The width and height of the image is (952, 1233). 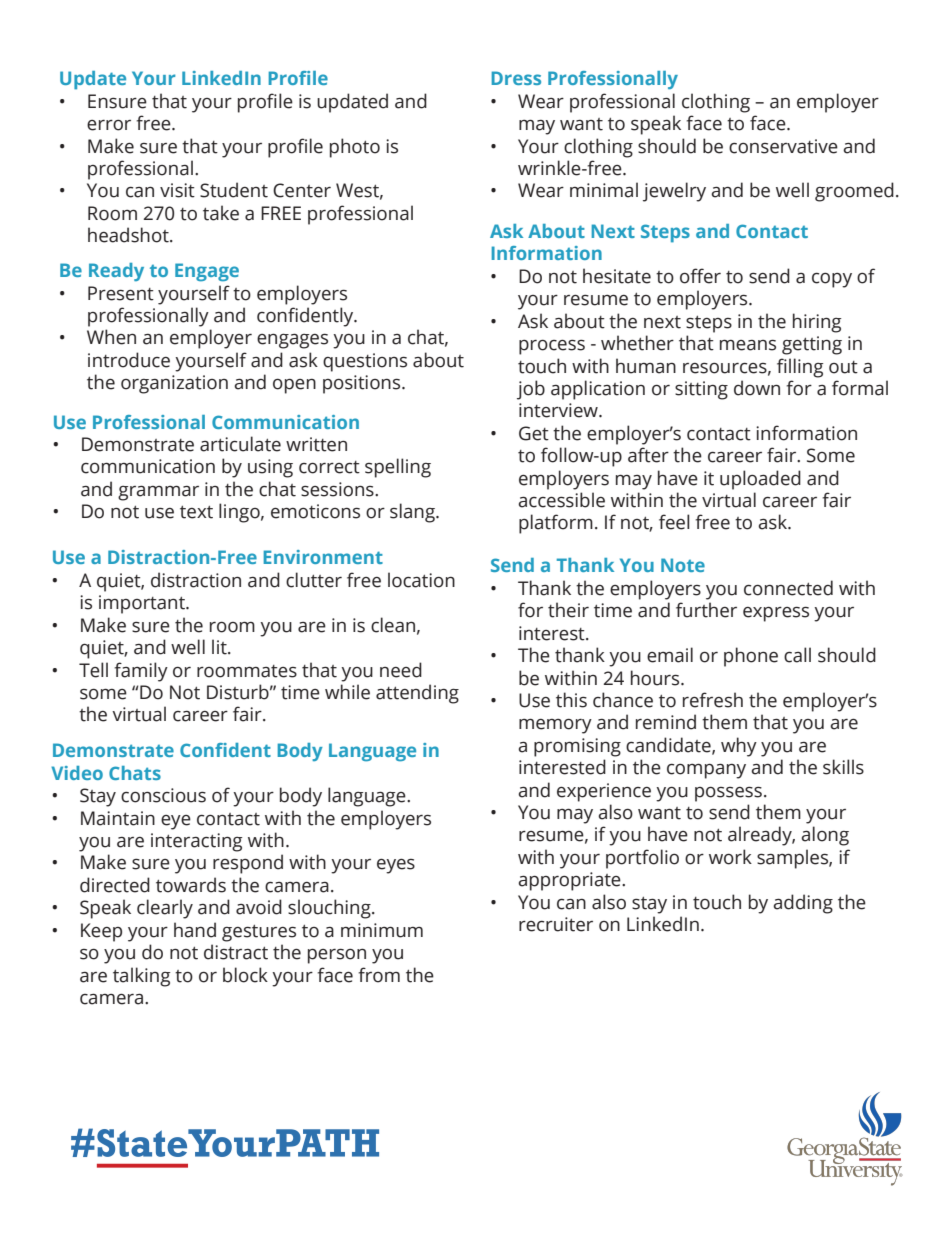 I want to click on need, so click(x=401, y=670).
